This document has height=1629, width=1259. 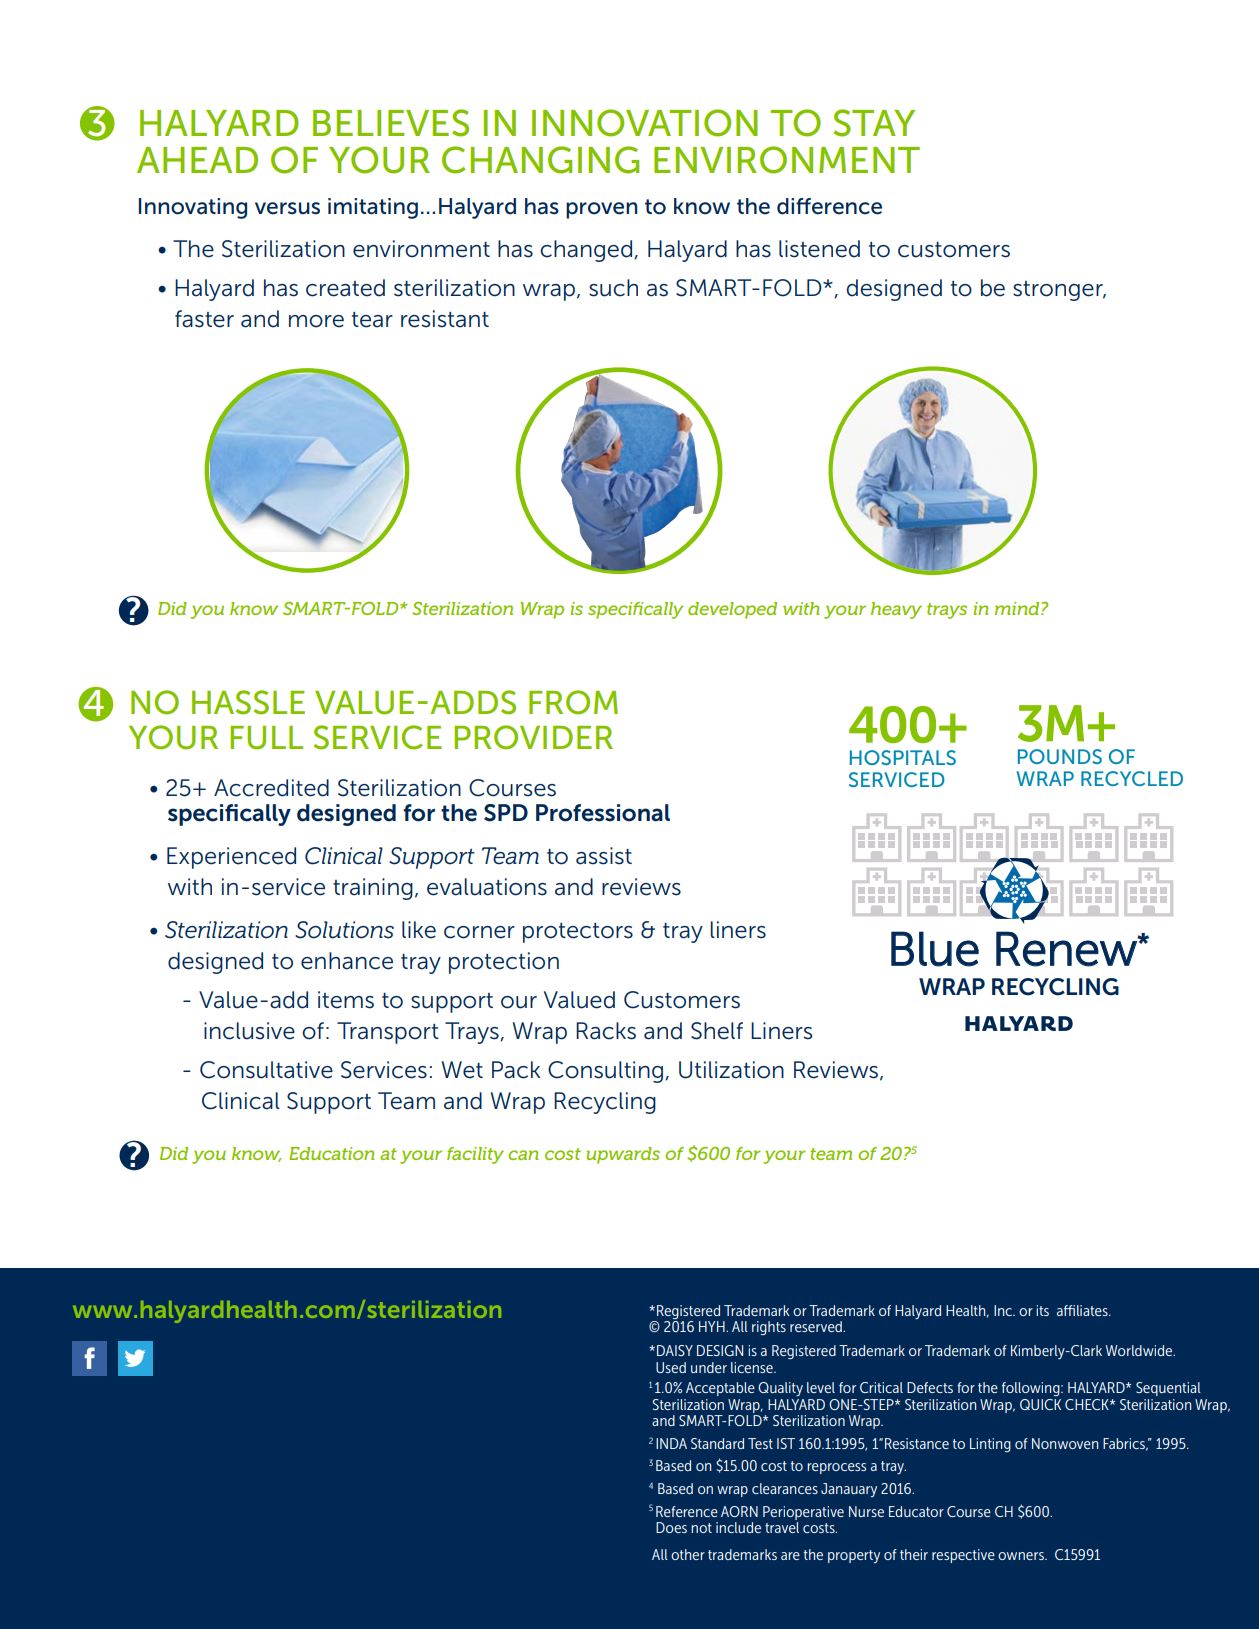 I want to click on Education, so click(x=331, y=1153).
